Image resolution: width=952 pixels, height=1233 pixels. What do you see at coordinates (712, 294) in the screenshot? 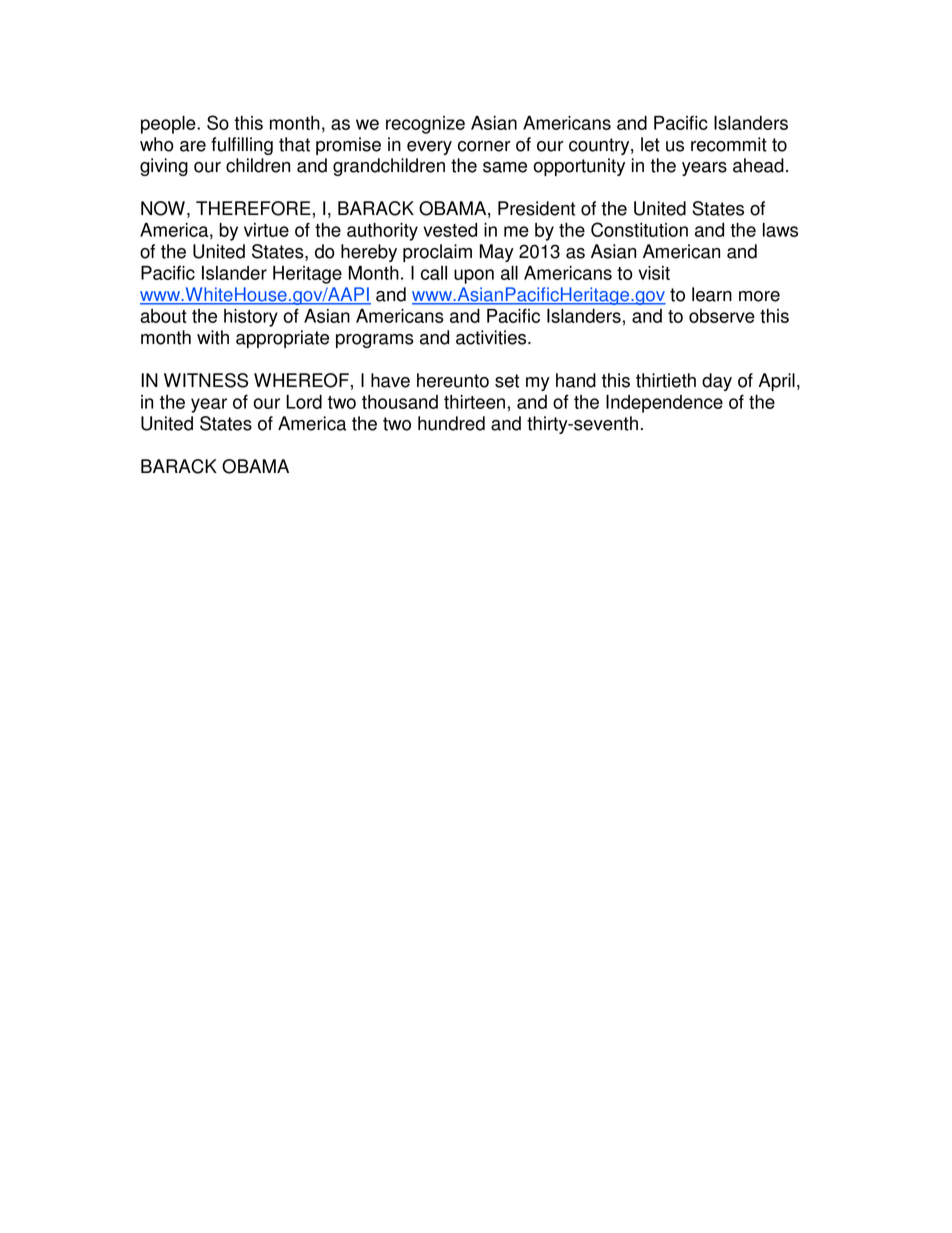
I see `learn` at bounding box center [712, 294].
